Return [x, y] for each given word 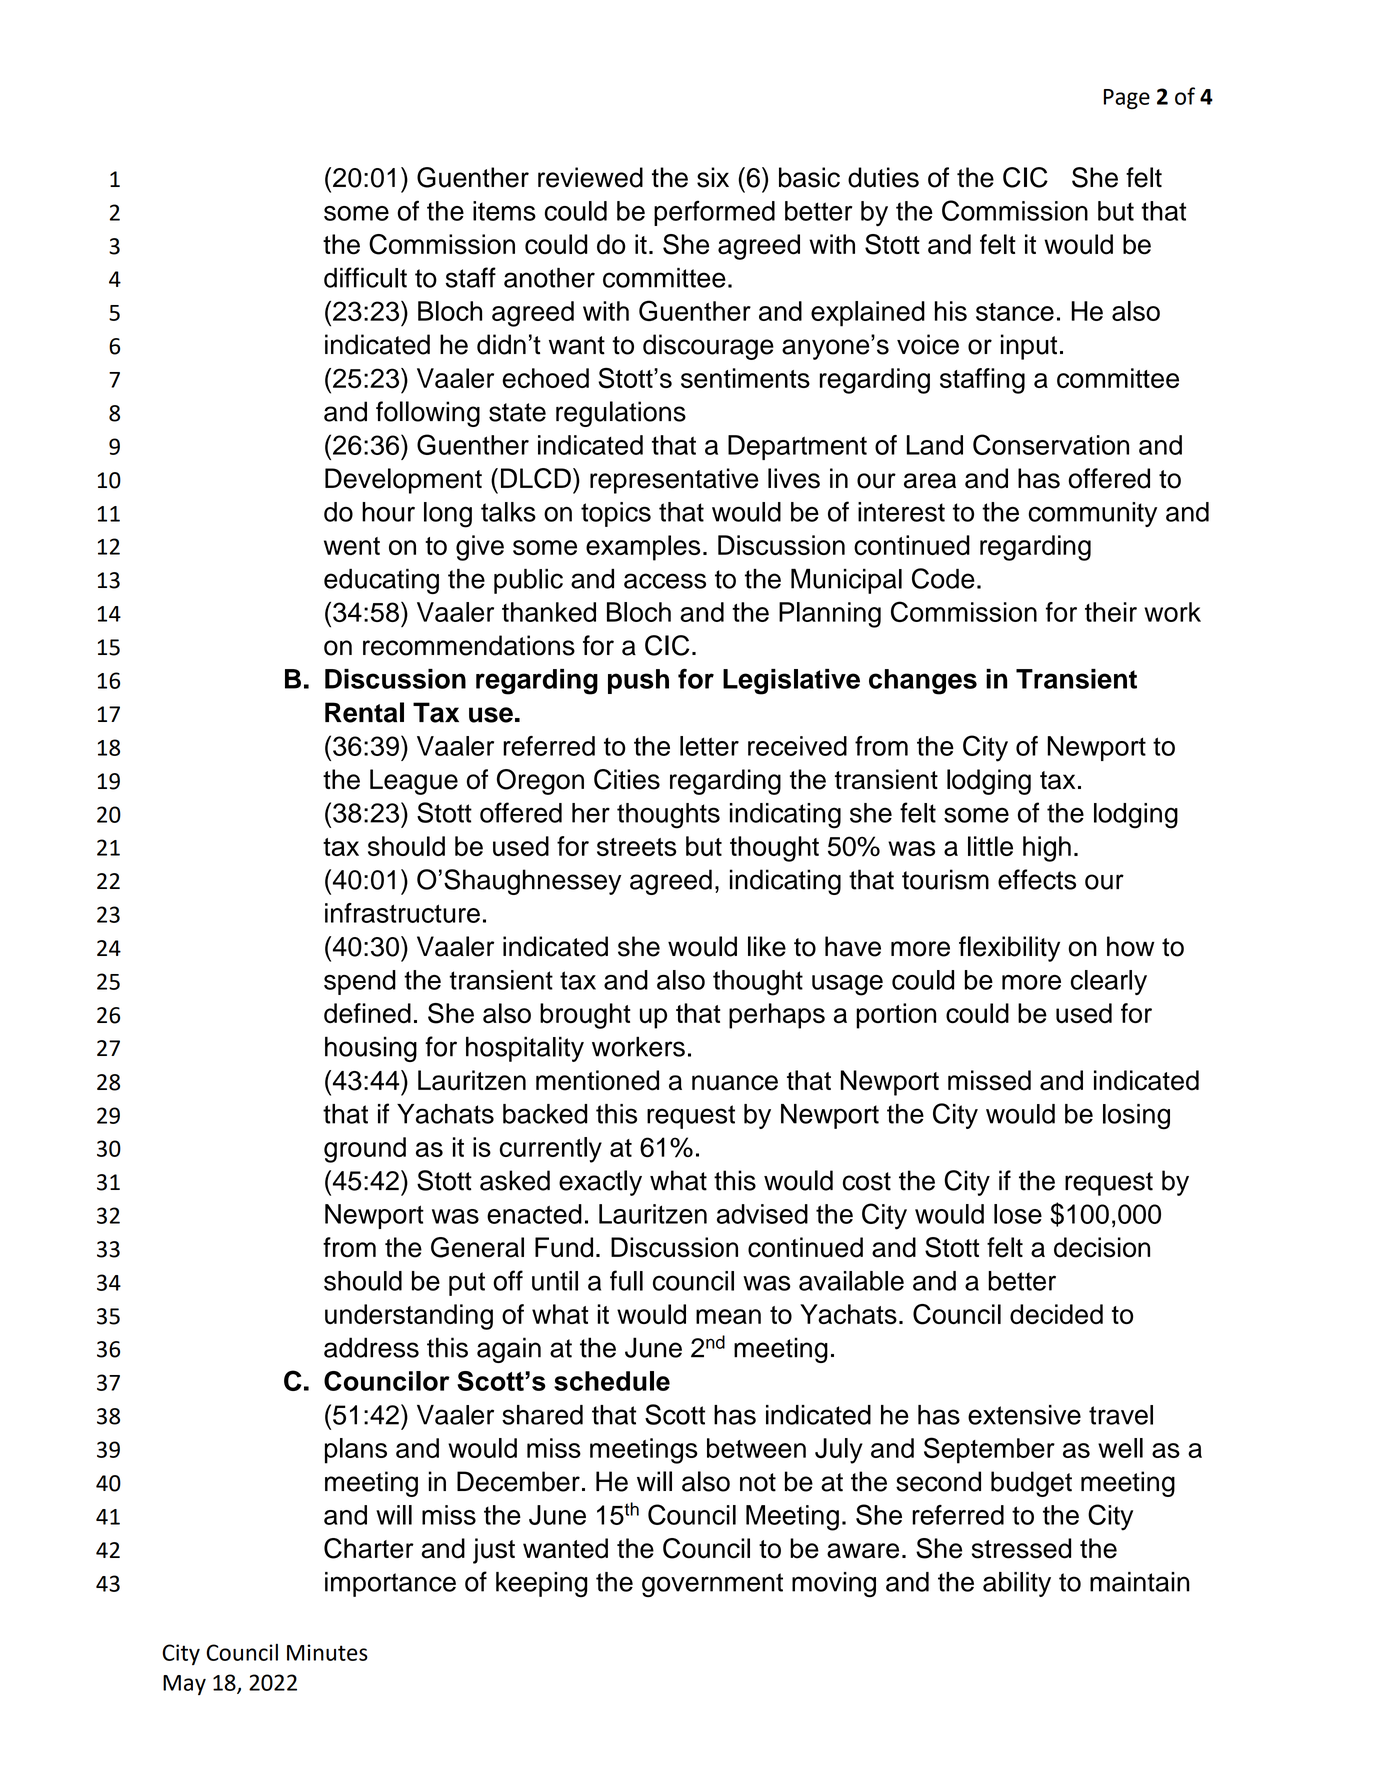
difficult [365, 277]
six [713, 177]
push [638, 681]
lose [1018, 1214]
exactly [600, 1183]
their [1111, 612]
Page [1127, 99]
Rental [364, 712]
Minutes [327, 1652]
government [712, 1585]
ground [365, 1150]
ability [1017, 1584]
